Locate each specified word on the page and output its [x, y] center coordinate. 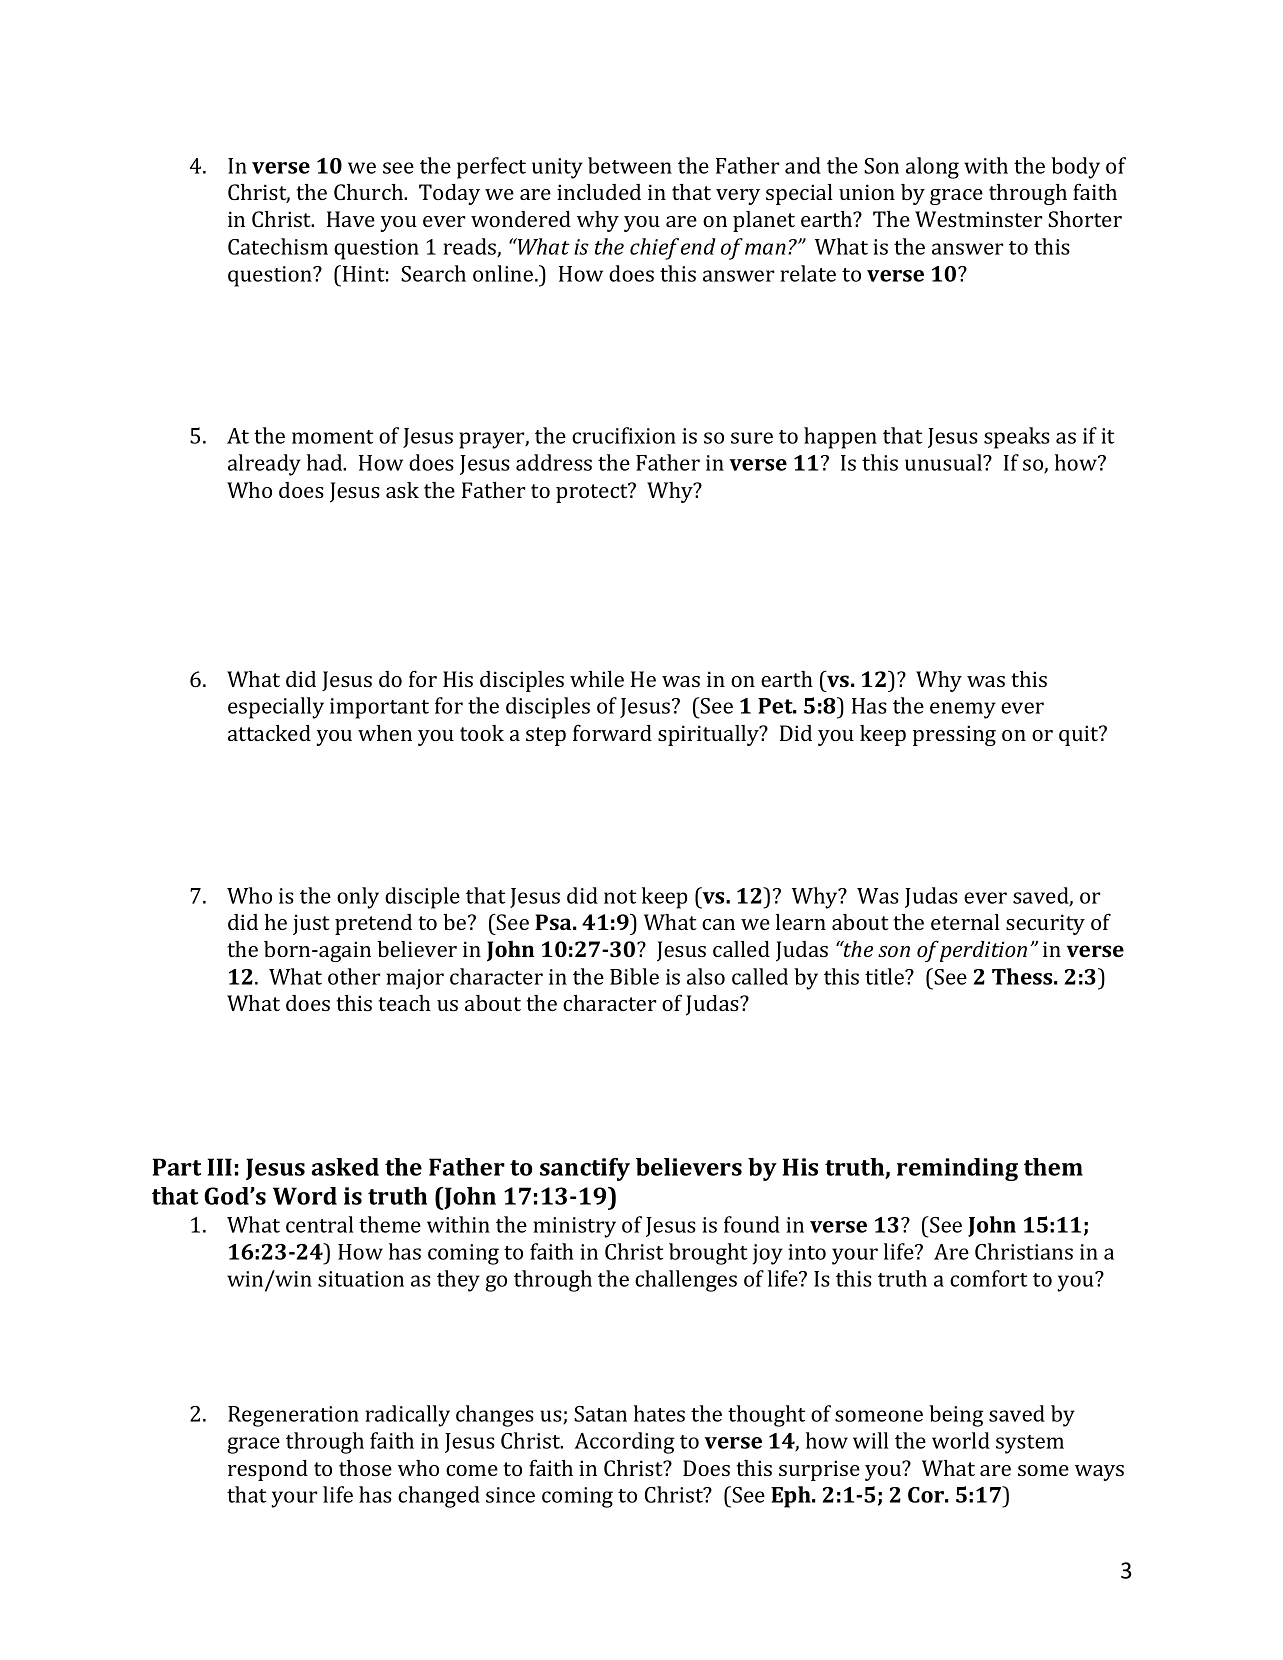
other [354, 976]
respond [268, 1470]
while [597, 679]
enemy [963, 710]
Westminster [978, 219]
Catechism [278, 246]
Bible [634, 976]
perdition [983, 951]
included [599, 192]
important [379, 708]
